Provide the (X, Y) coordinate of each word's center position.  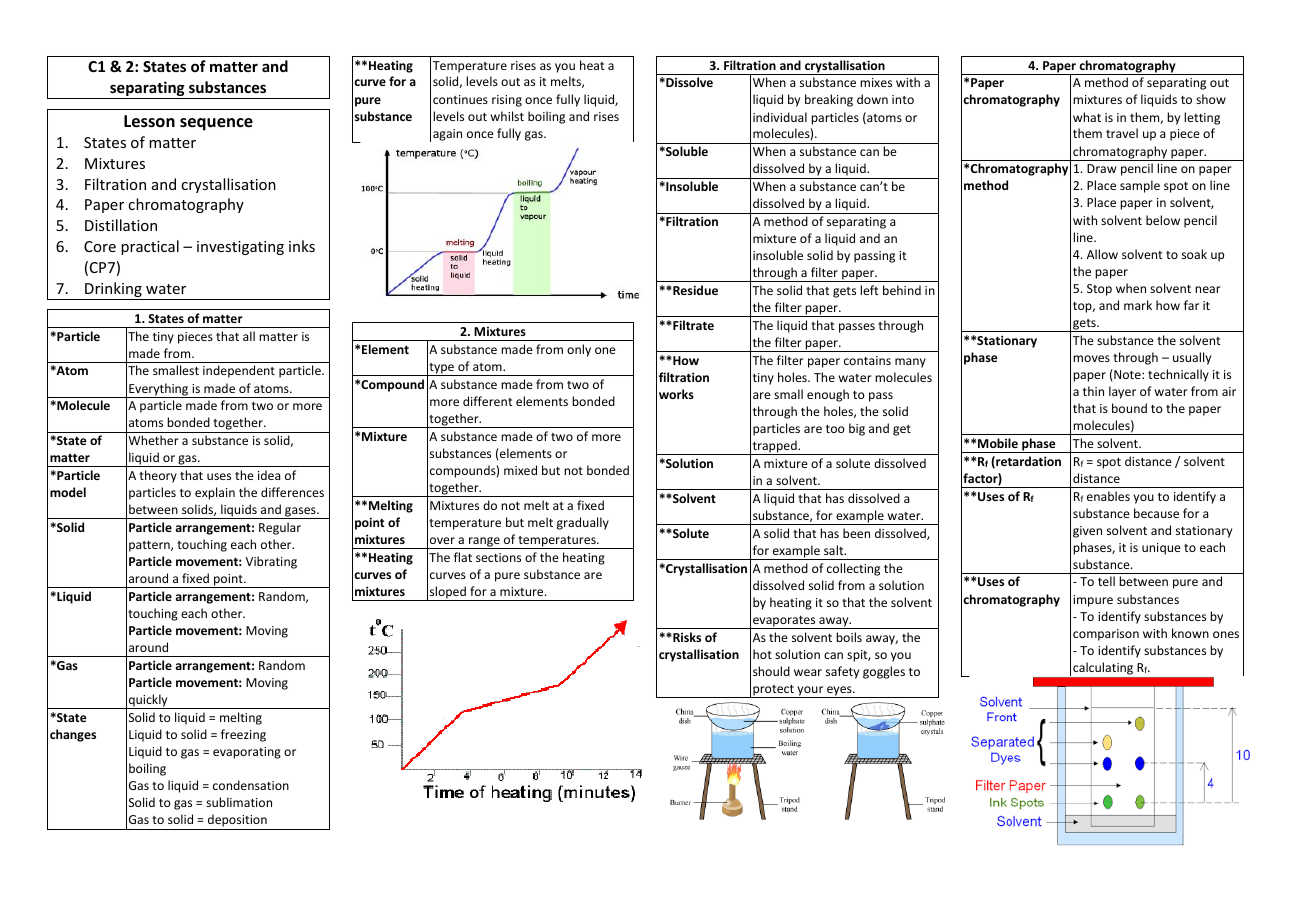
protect (773, 691)
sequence (216, 124)
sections (498, 557)
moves (1091, 358)
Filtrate (692, 325)
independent (239, 371)
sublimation (239, 802)
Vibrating (271, 562)
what (1087, 117)
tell (1106, 581)
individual (780, 117)
